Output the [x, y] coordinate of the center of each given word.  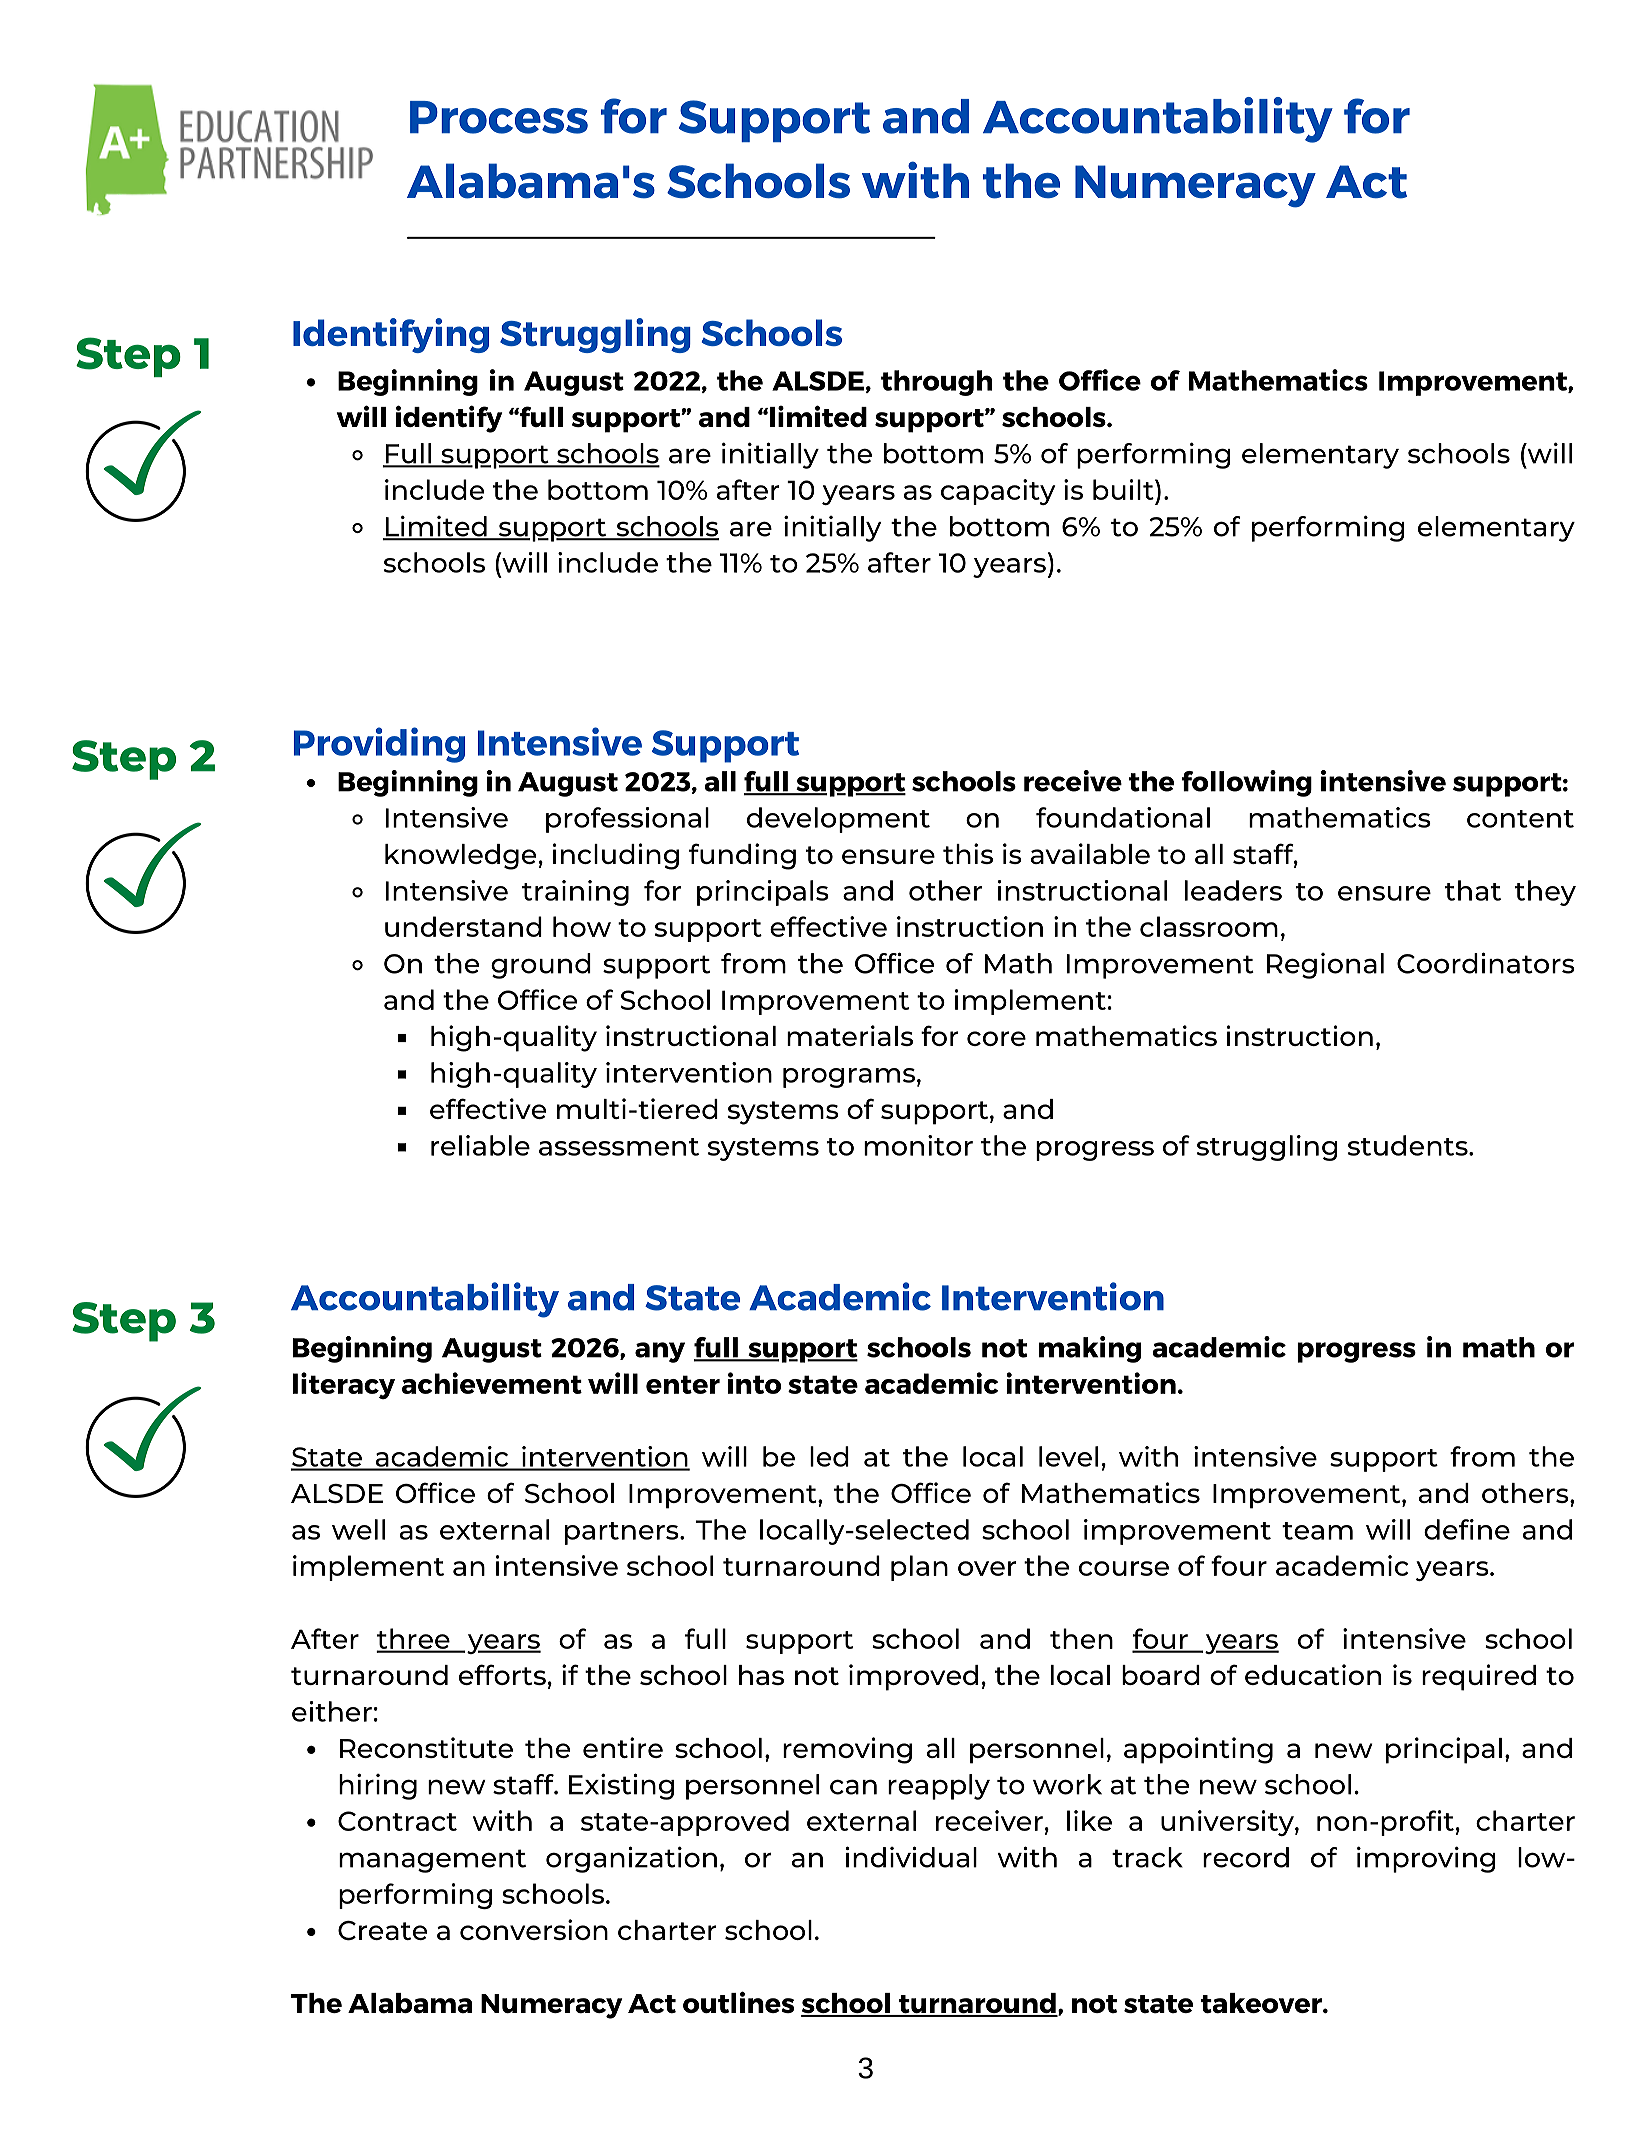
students [1409, 1145]
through [936, 383]
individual [911, 1857]
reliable [480, 1145]
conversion [534, 1929]
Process [499, 117]
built [1124, 489]
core [996, 1038]
